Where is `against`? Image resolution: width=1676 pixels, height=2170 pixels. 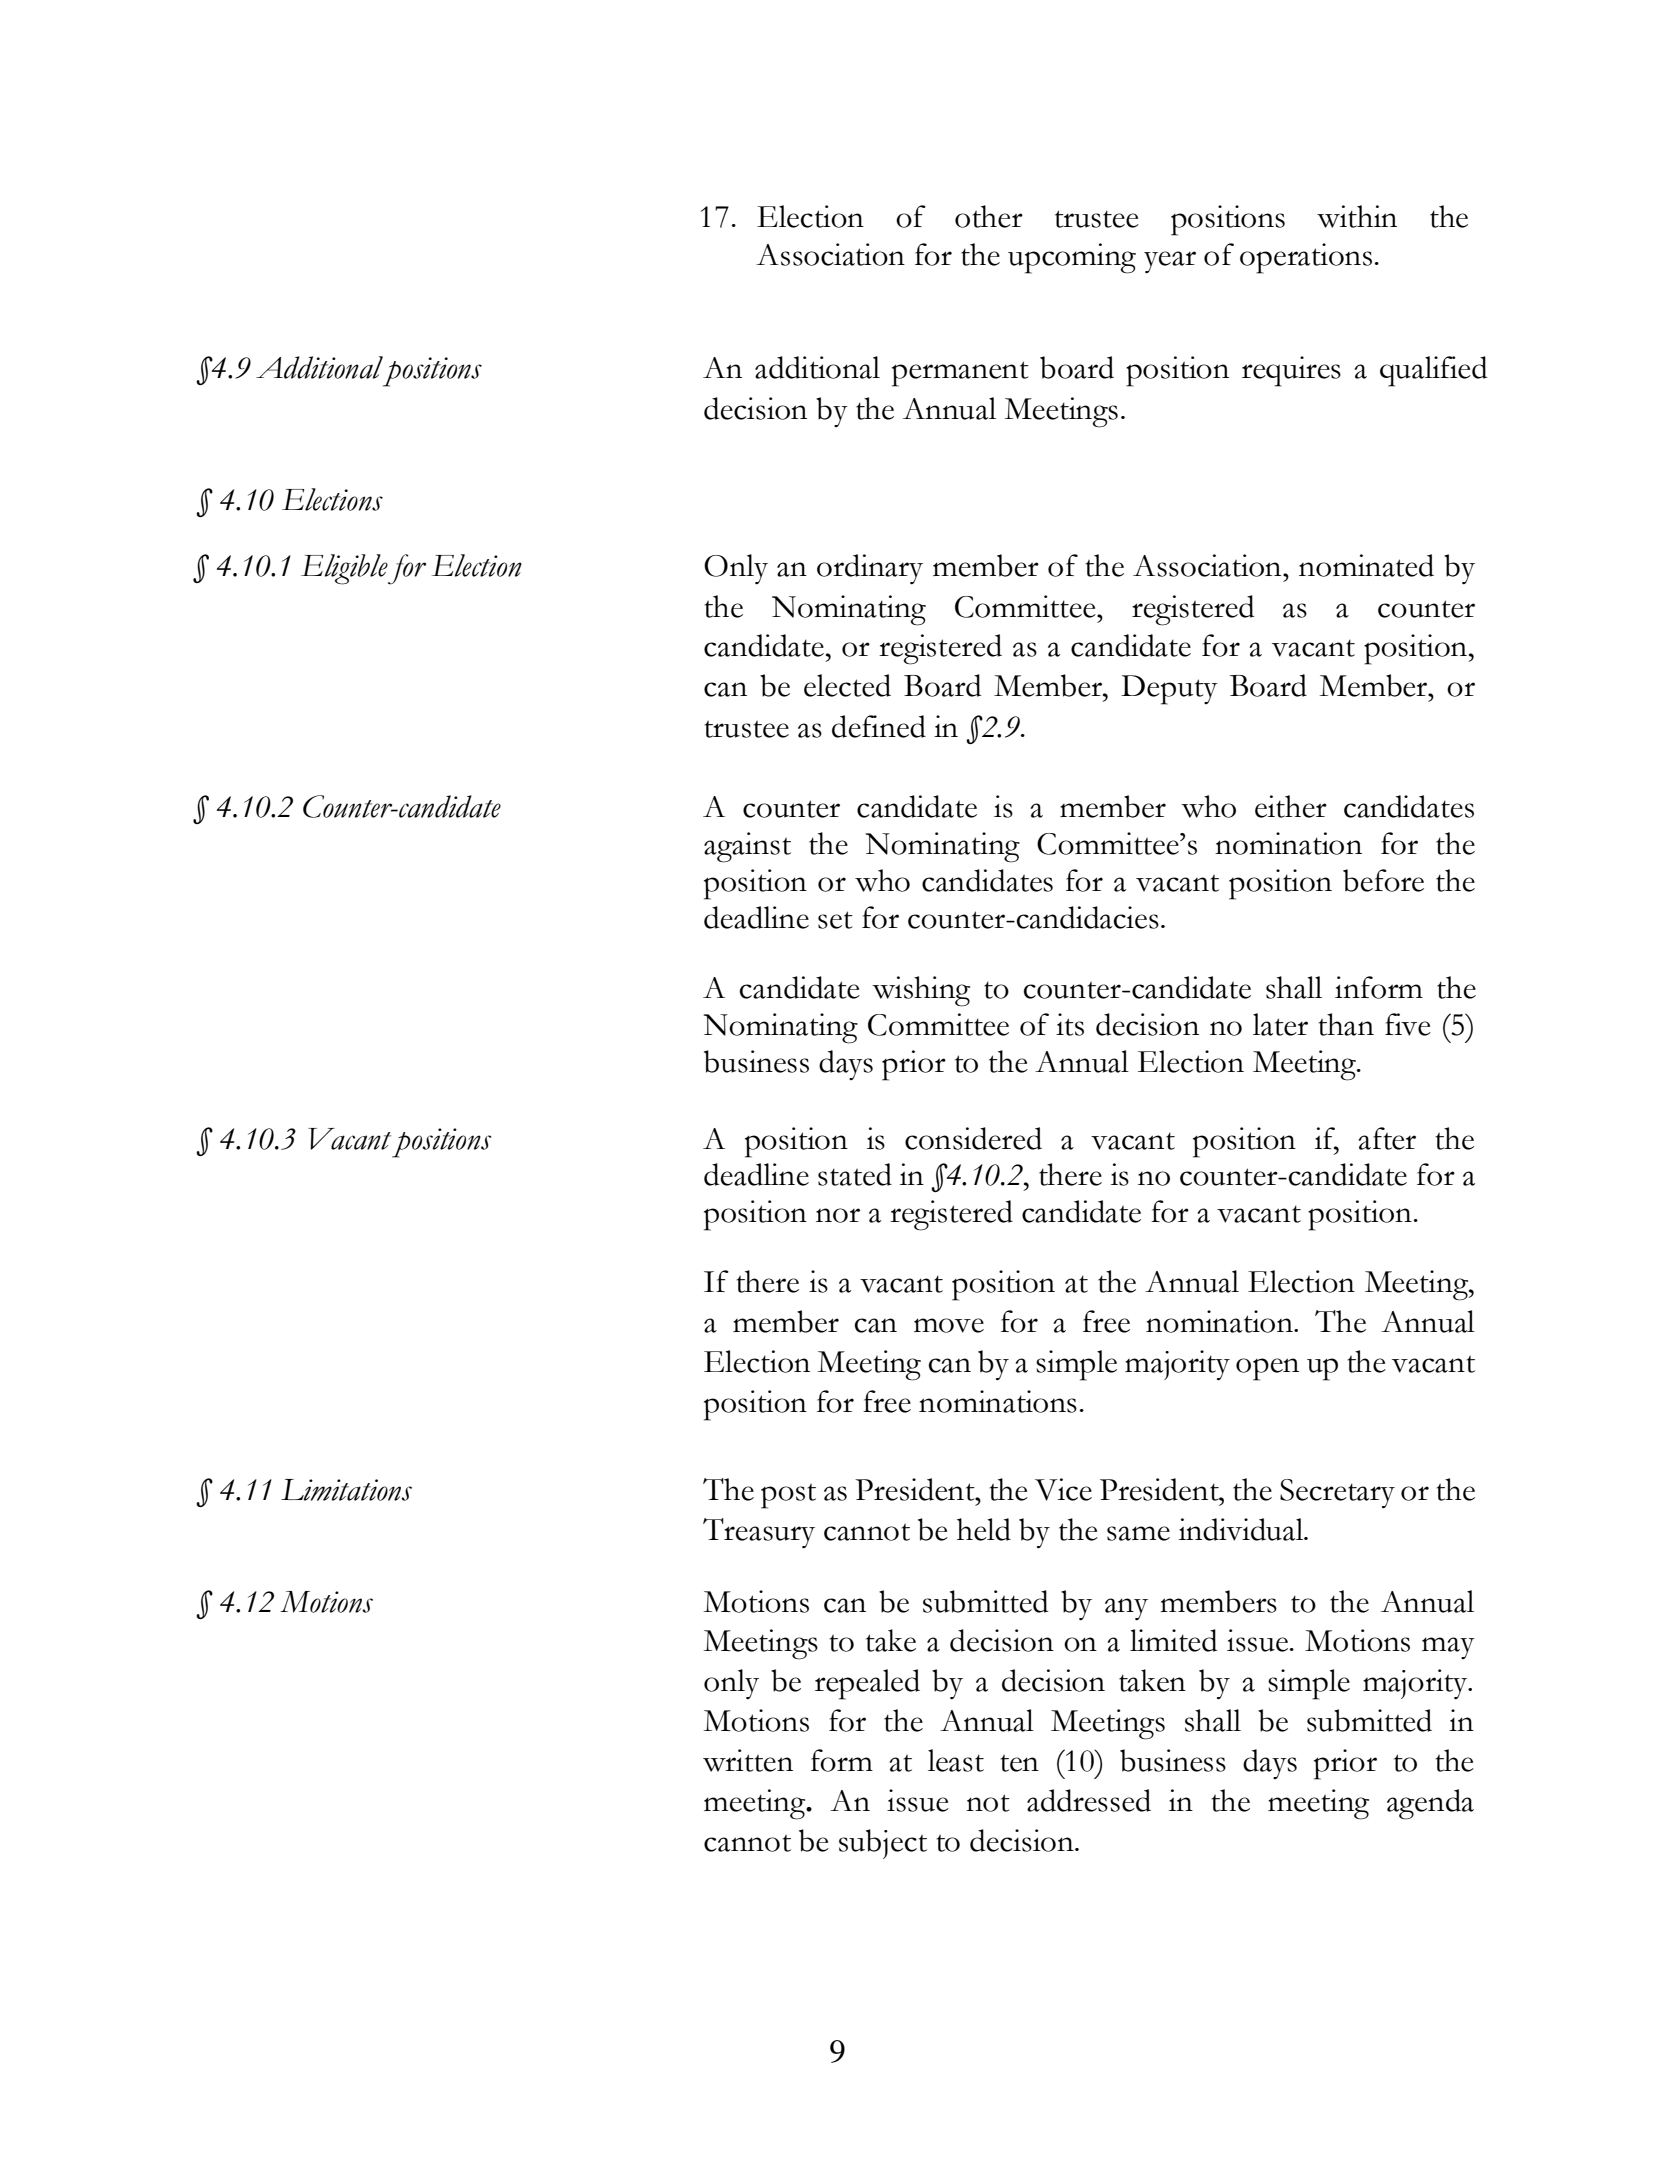 against is located at coordinates (747, 847).
